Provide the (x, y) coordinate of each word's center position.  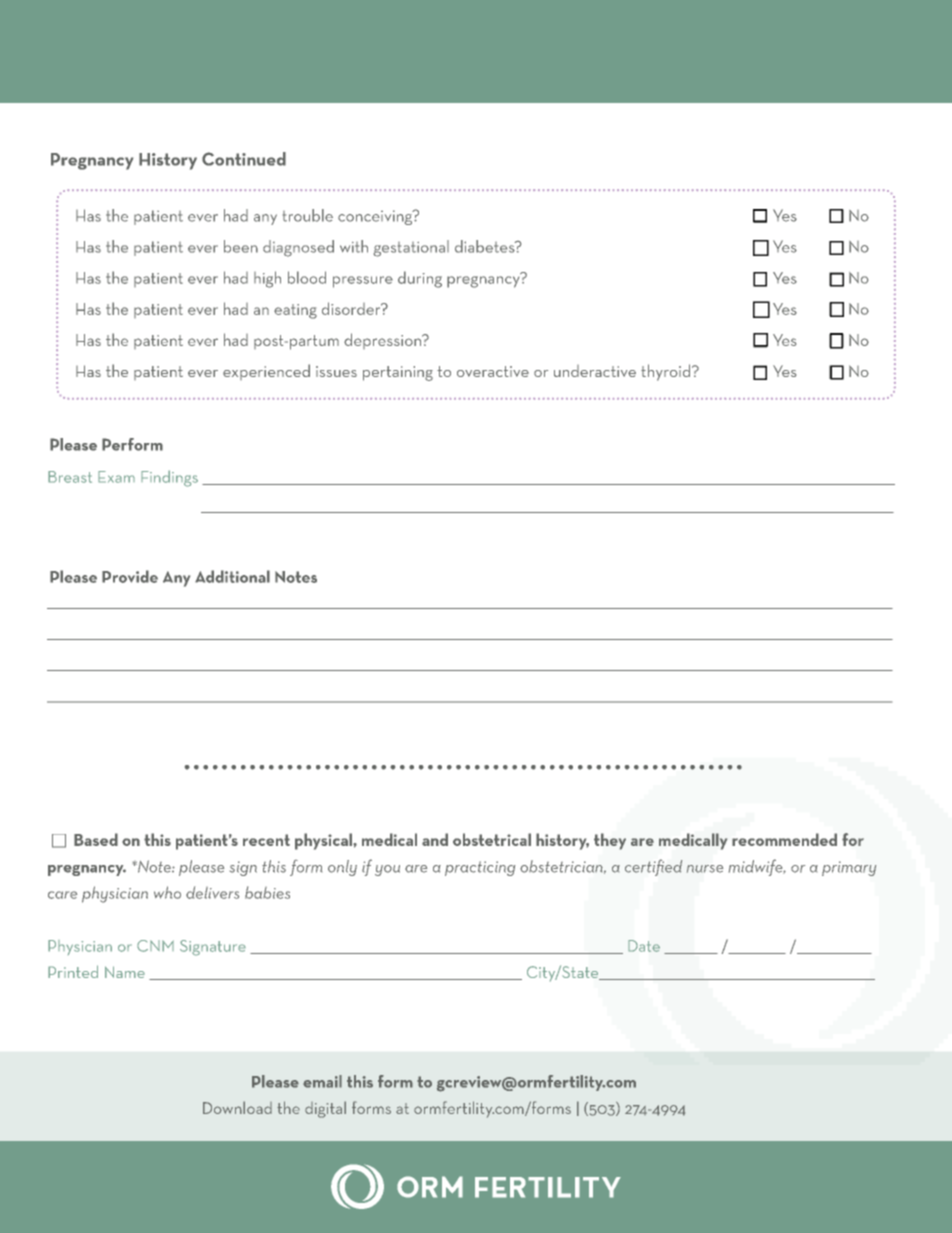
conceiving (376, 217)
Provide (130, 576)
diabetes (486, 246)
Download (237, 1107)
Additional (232, 576)
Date (644, 946)
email (322, 1081)
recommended (784, 839)
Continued (244, 159)
